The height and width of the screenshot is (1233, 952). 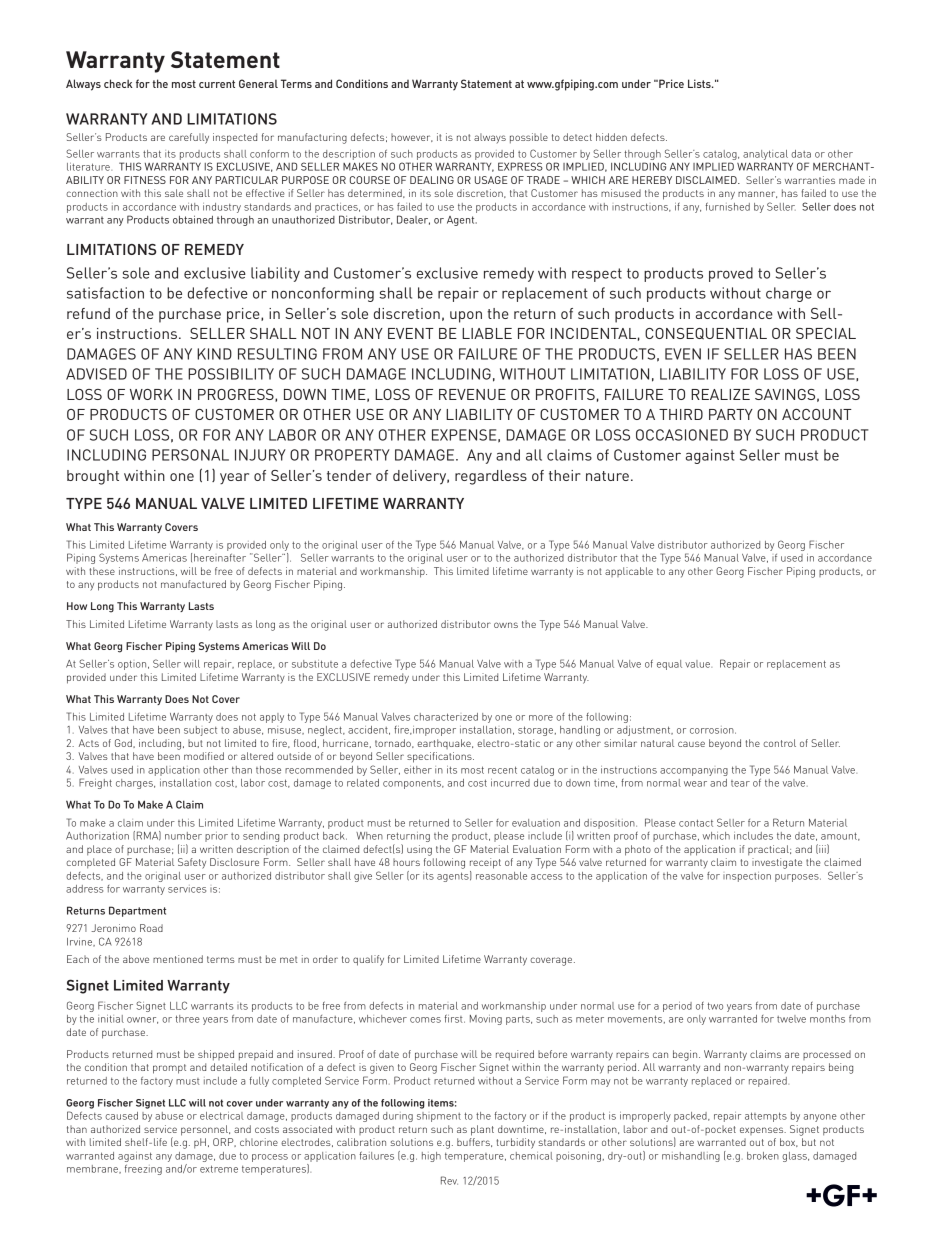 What do you see at coordinates (192, 863) in the screenshot?
I see `Safety` at bounding box center [192, 863].
